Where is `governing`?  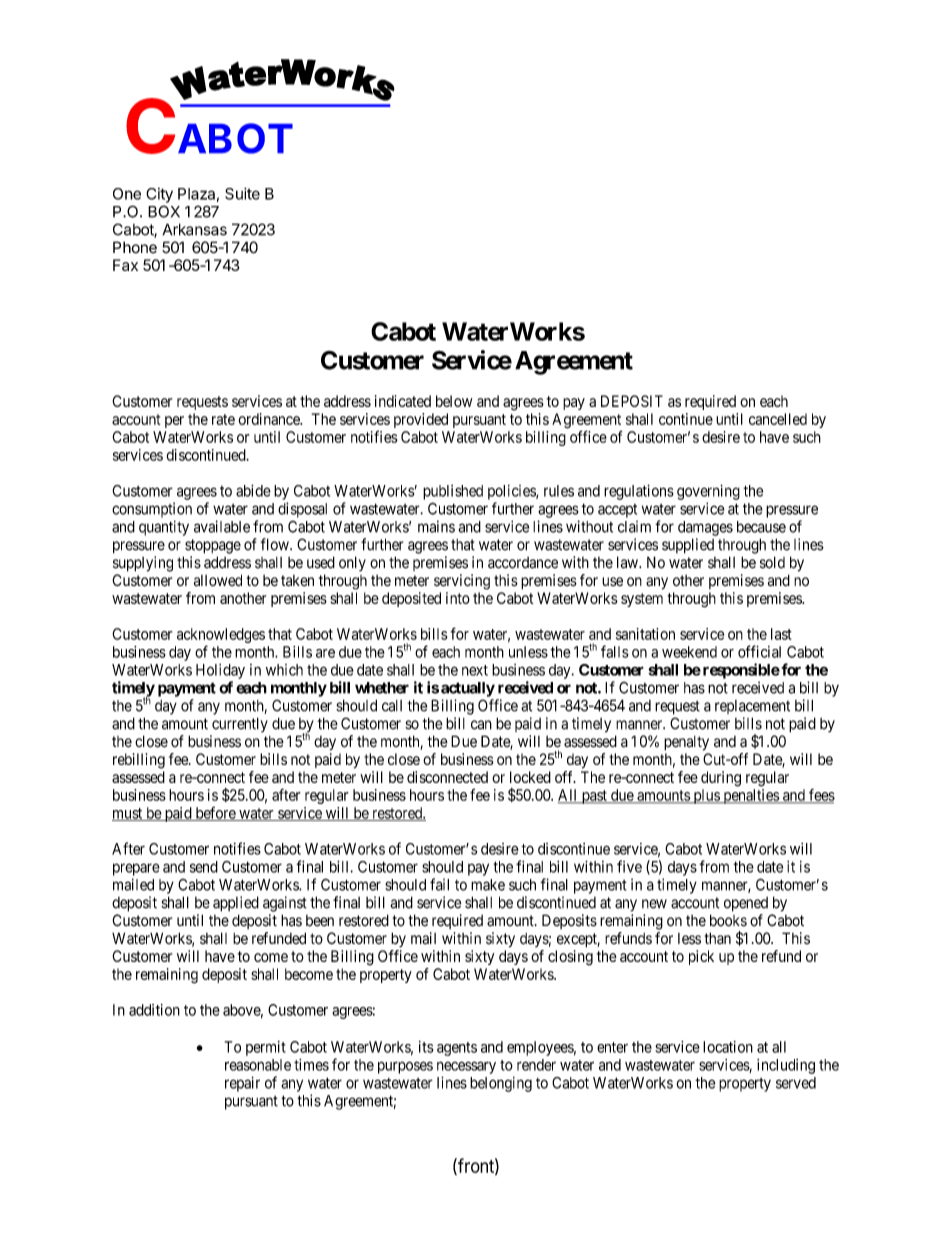
governing is located at coordinates (708, 492).
